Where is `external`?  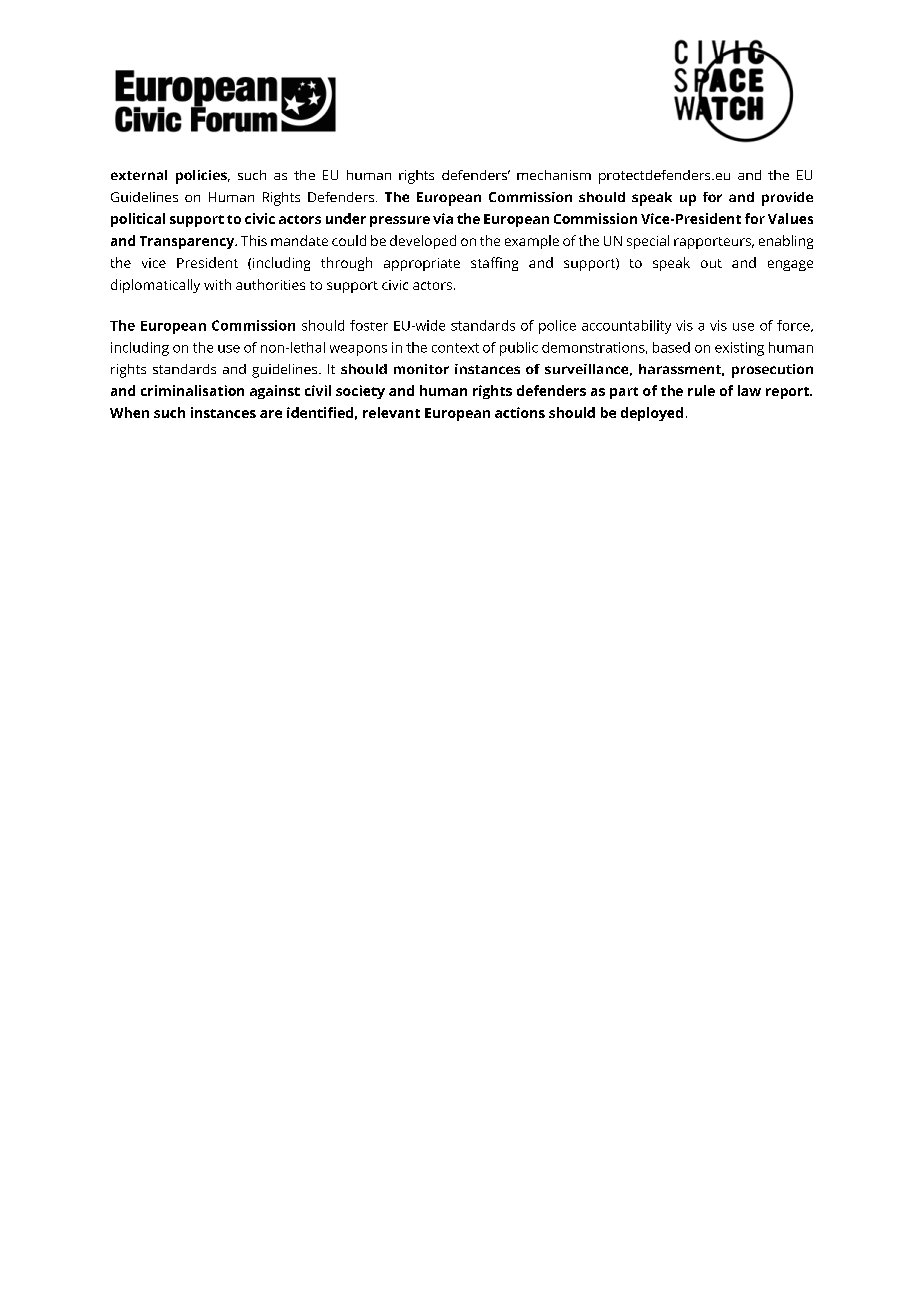
external is located at coordinates (139, 175).
